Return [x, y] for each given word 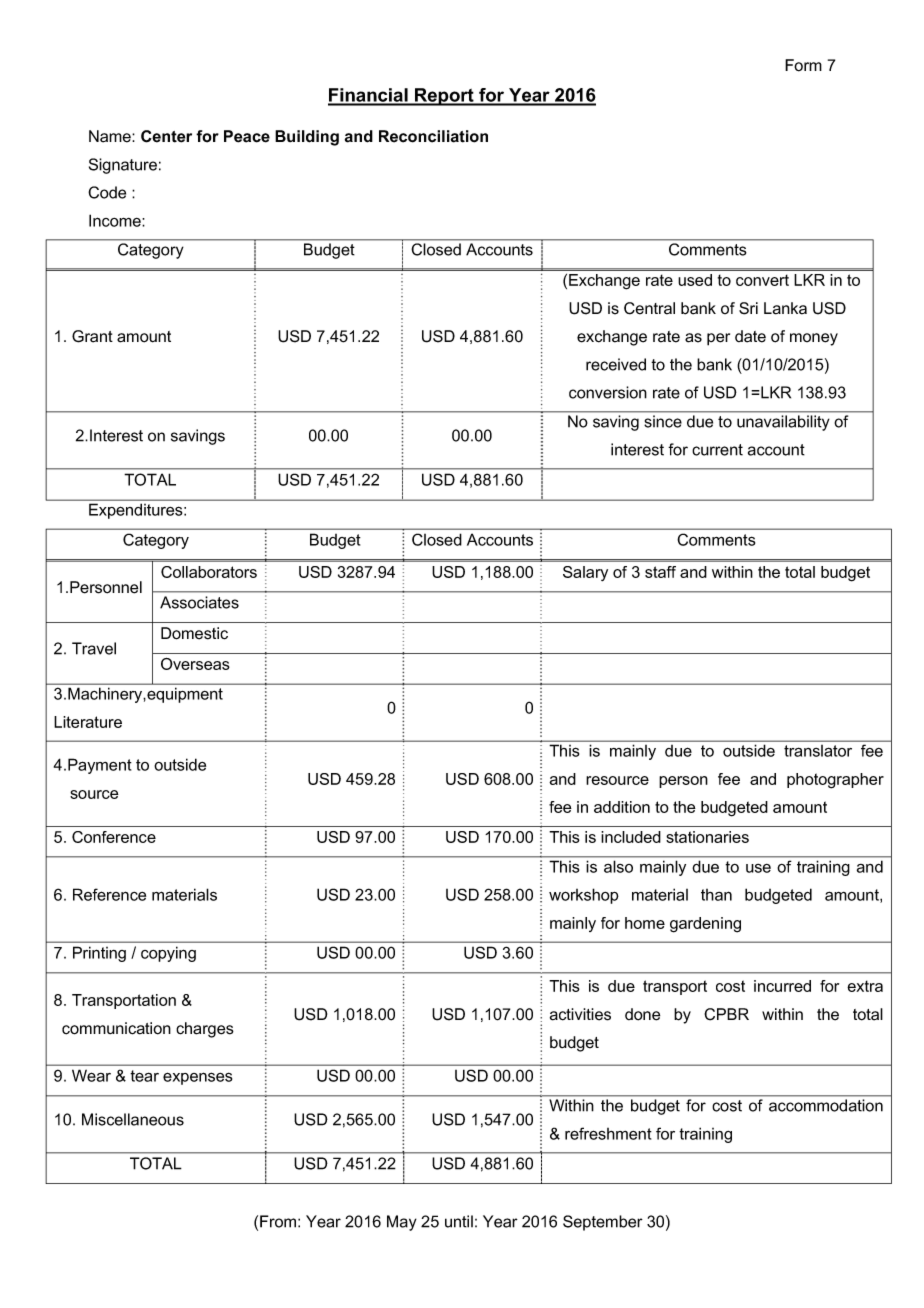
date [750, 336]
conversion [608, 392]
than [716, 895]
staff [660, 572]
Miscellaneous [133, 1119]
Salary [585, 573]
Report [444, 97]
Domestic [194, 633]
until [459, 1221]
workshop [584, 896]
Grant [92, 336]
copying [168, 954]
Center [166, 136]
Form [803, 65]
